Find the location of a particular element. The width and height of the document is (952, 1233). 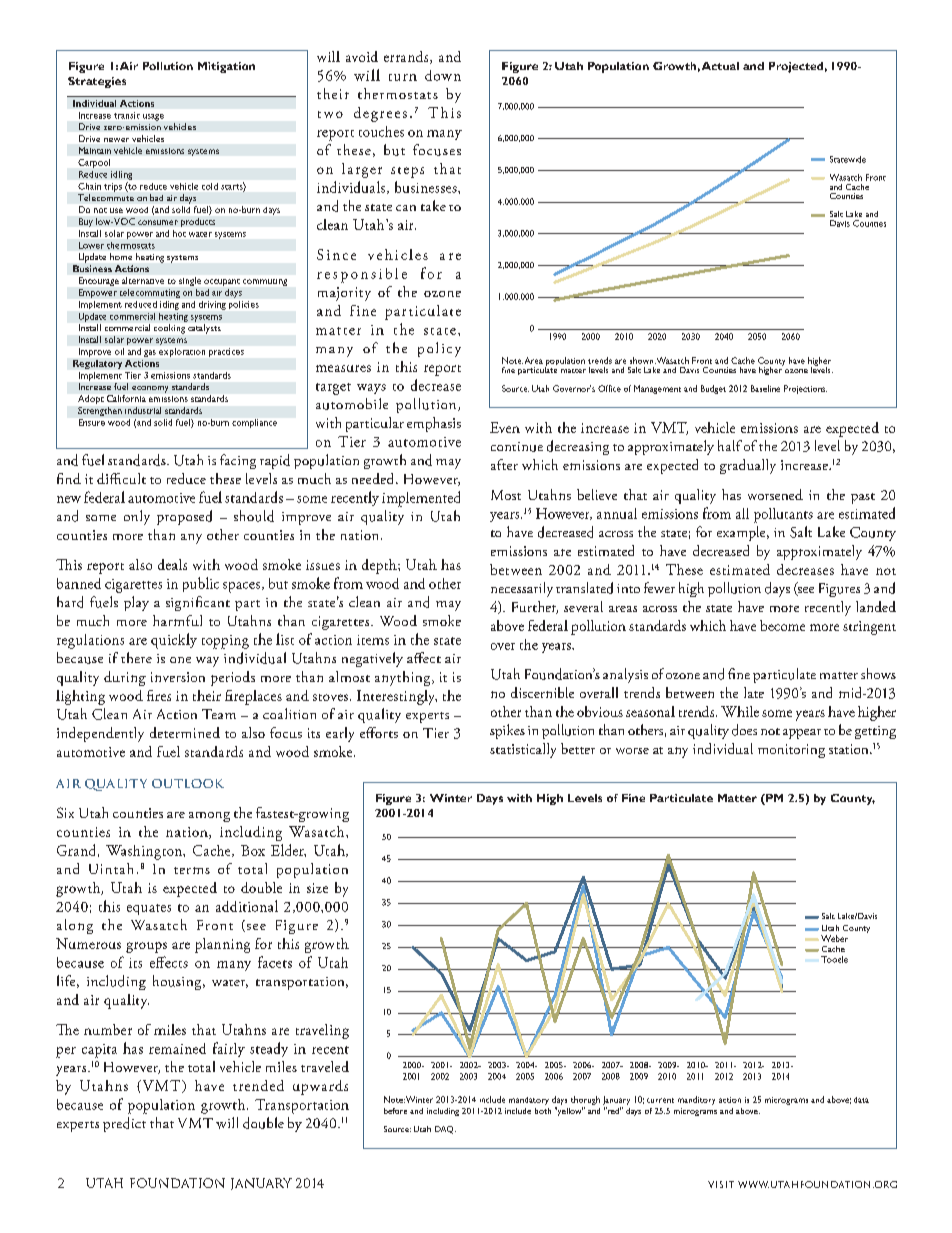

down is located at coordinates (443, 75).
